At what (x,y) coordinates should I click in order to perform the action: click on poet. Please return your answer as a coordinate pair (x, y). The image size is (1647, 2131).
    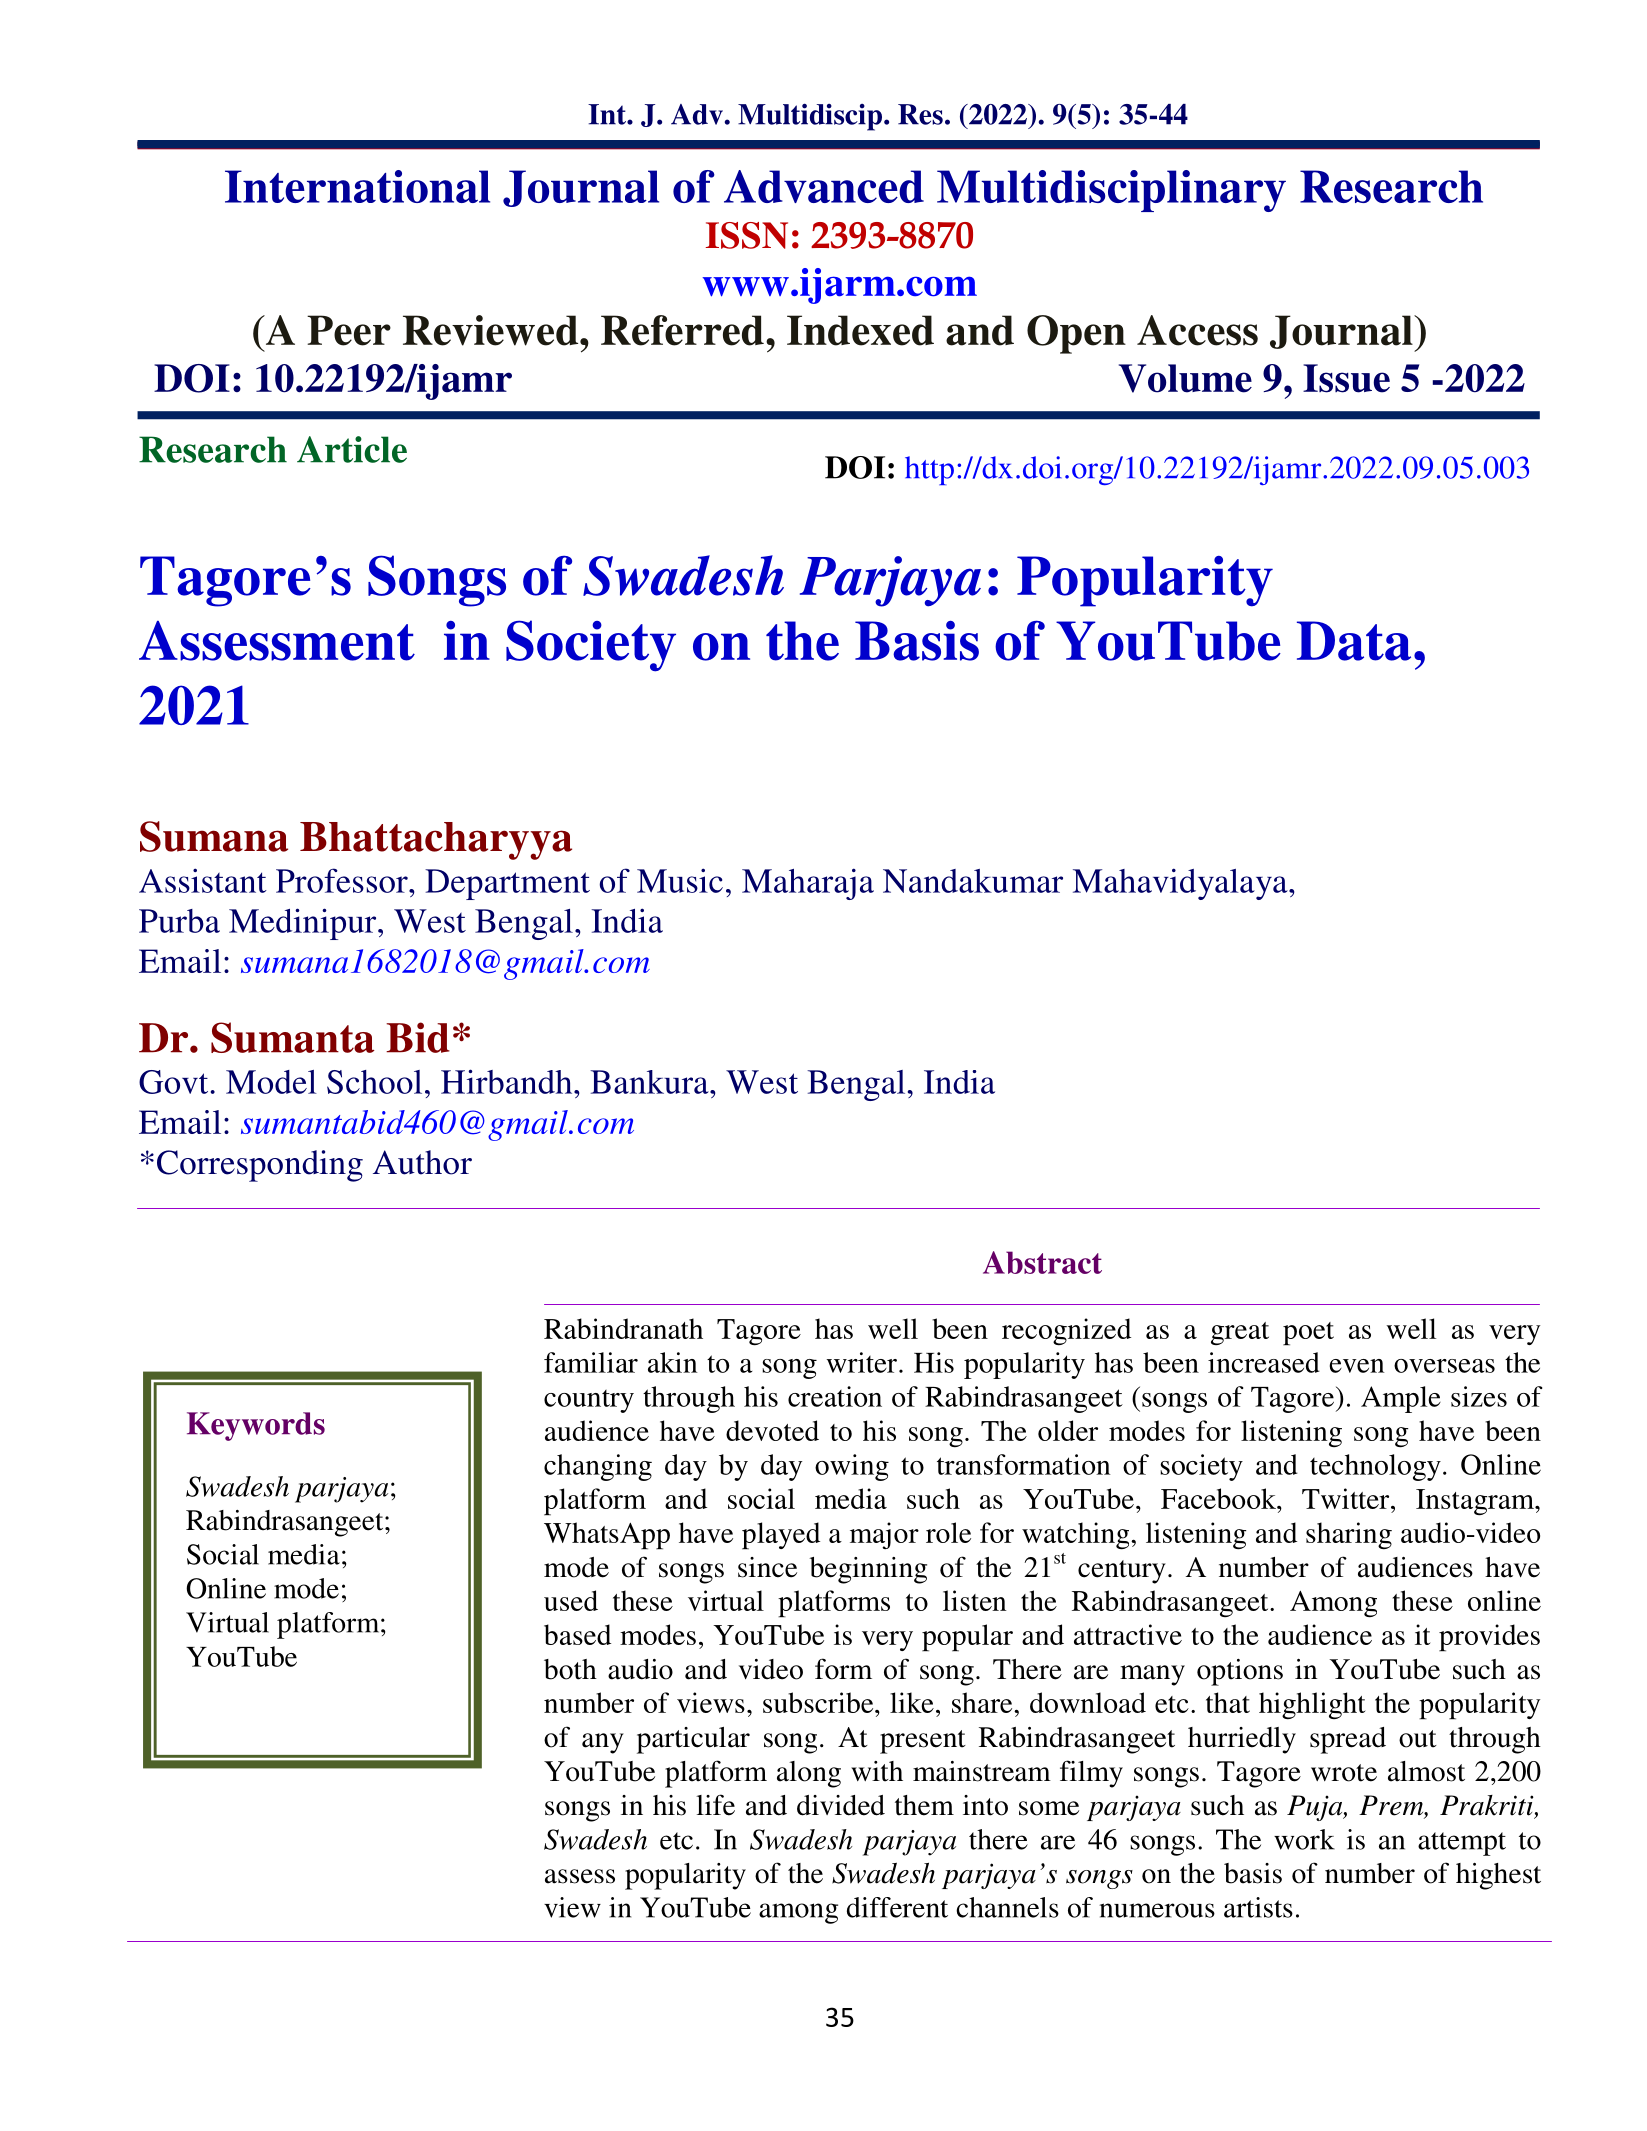
    Looking at the image, I should click on (1308, 1334).
